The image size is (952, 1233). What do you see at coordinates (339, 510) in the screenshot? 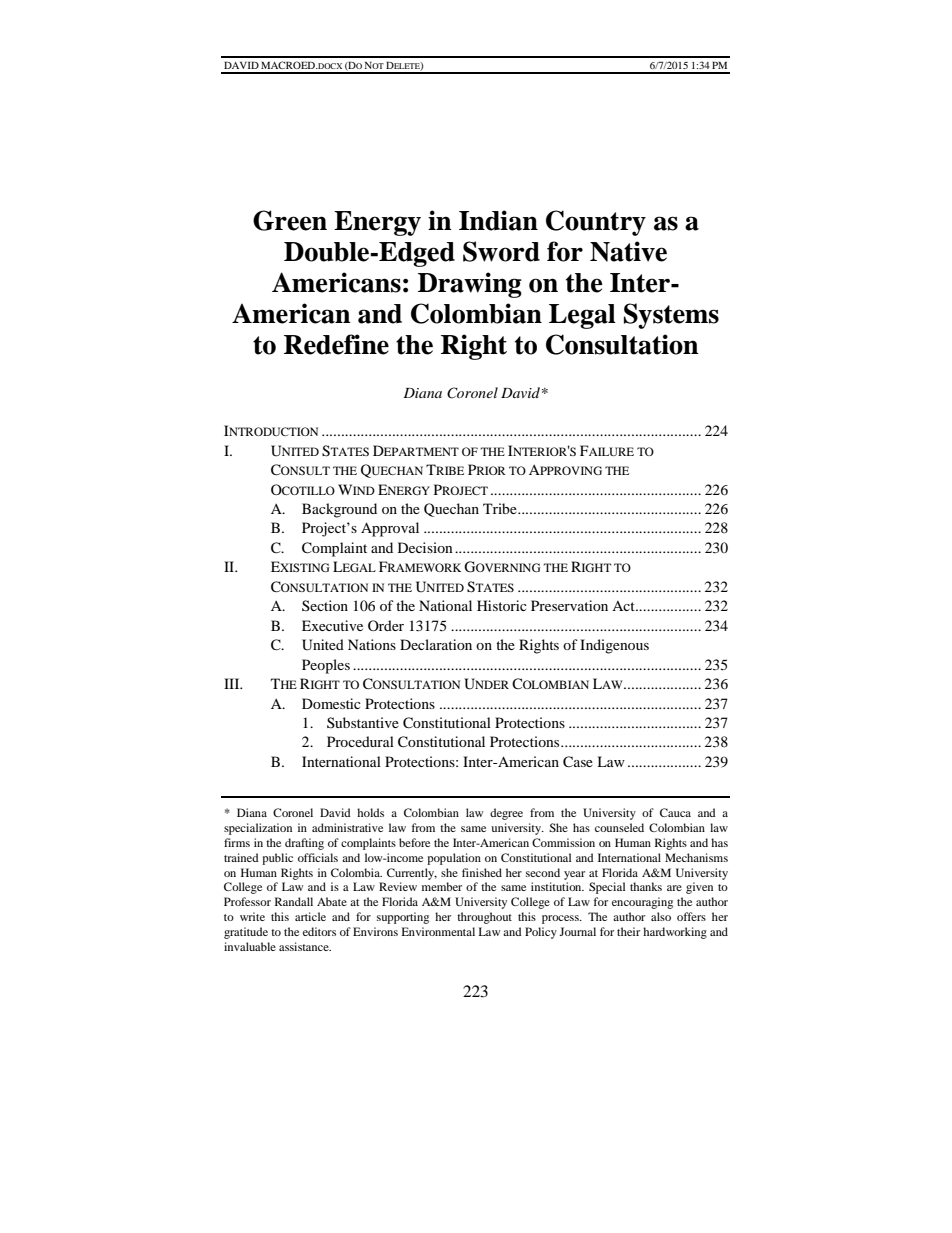
I see `Background` at bounding box center [339, 510].
